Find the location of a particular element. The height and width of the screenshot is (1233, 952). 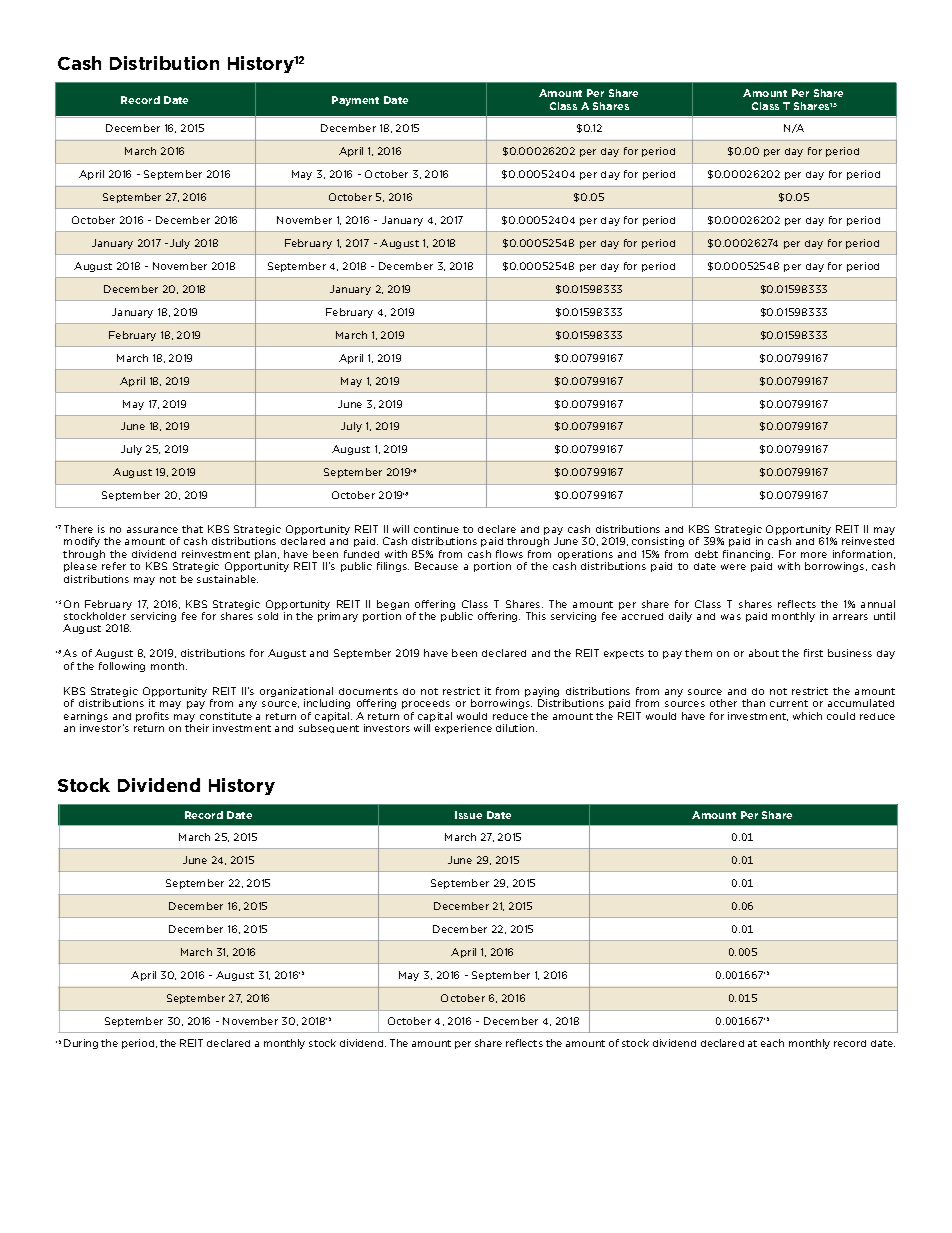

assurance is located at coordinates (152, 530).
